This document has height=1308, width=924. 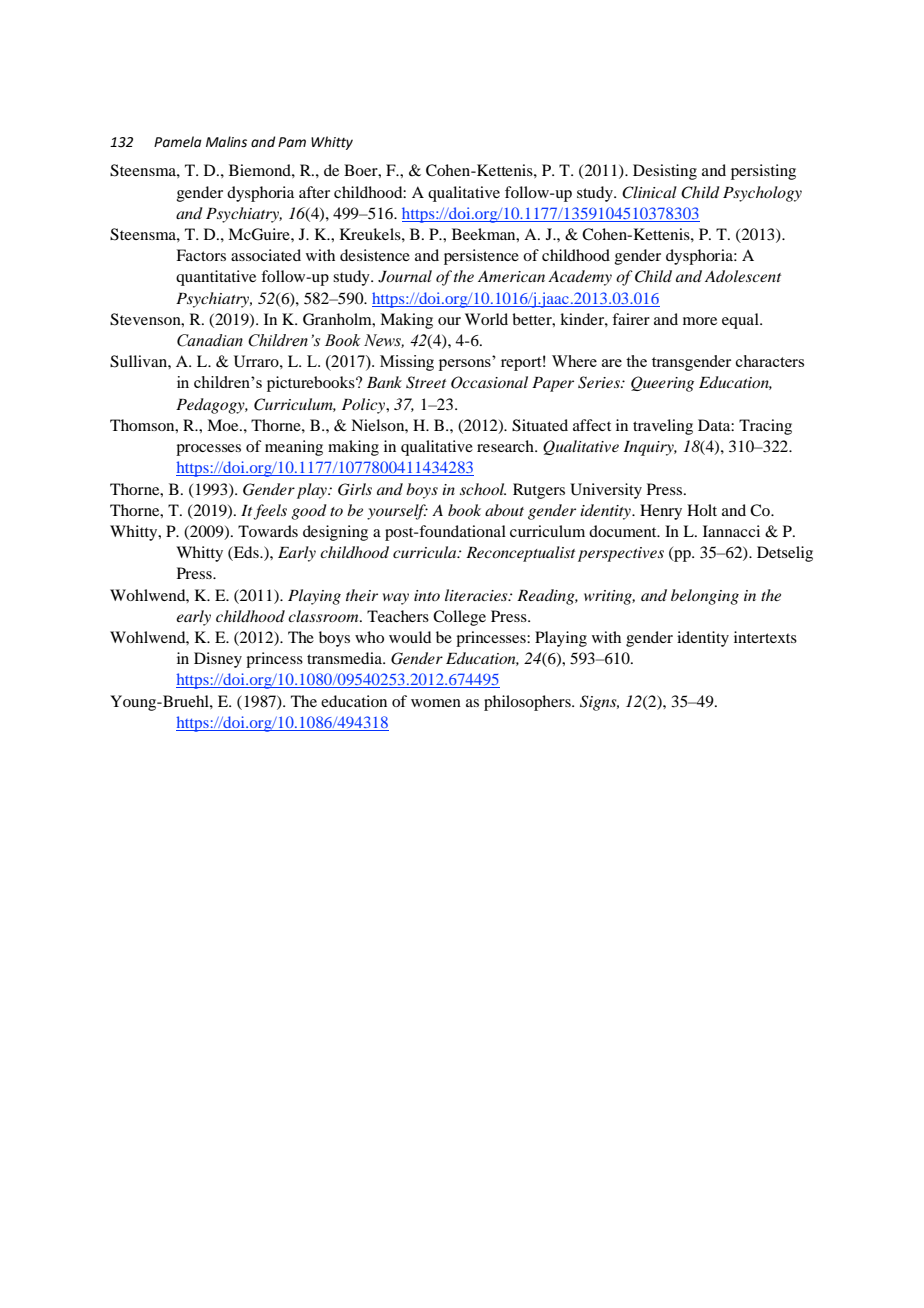 What do you see at coordinates (511, 276) in the document?
I see `American` at bounding box center [511, 276].
